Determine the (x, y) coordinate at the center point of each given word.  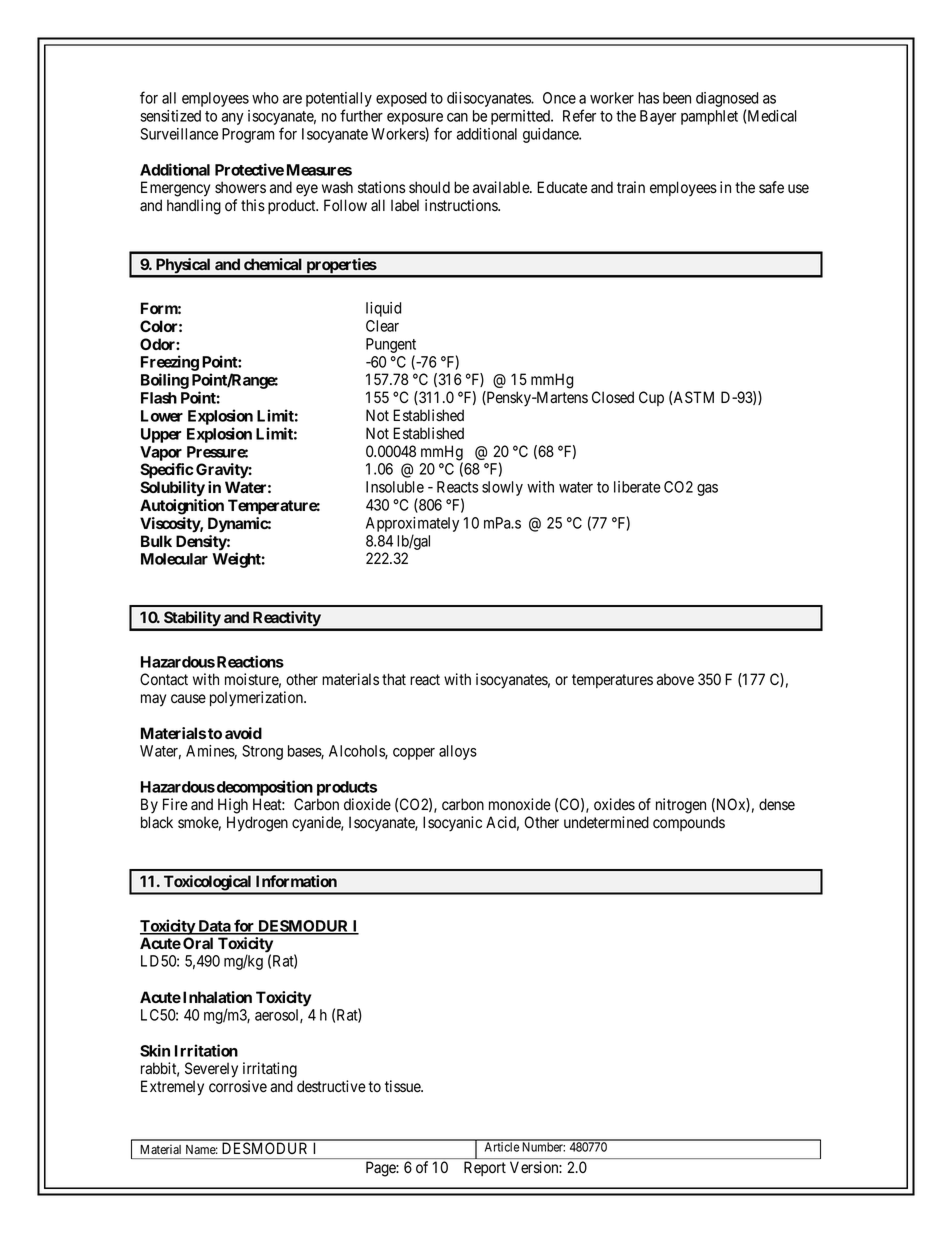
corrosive (238, 1086)
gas (707, 490)
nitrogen (681, 806)
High (233, 806)
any (233, 119)
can (457, 117)
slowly (502, 488)
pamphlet (709, 117)
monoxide (520, 804)
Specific (167, 471)
